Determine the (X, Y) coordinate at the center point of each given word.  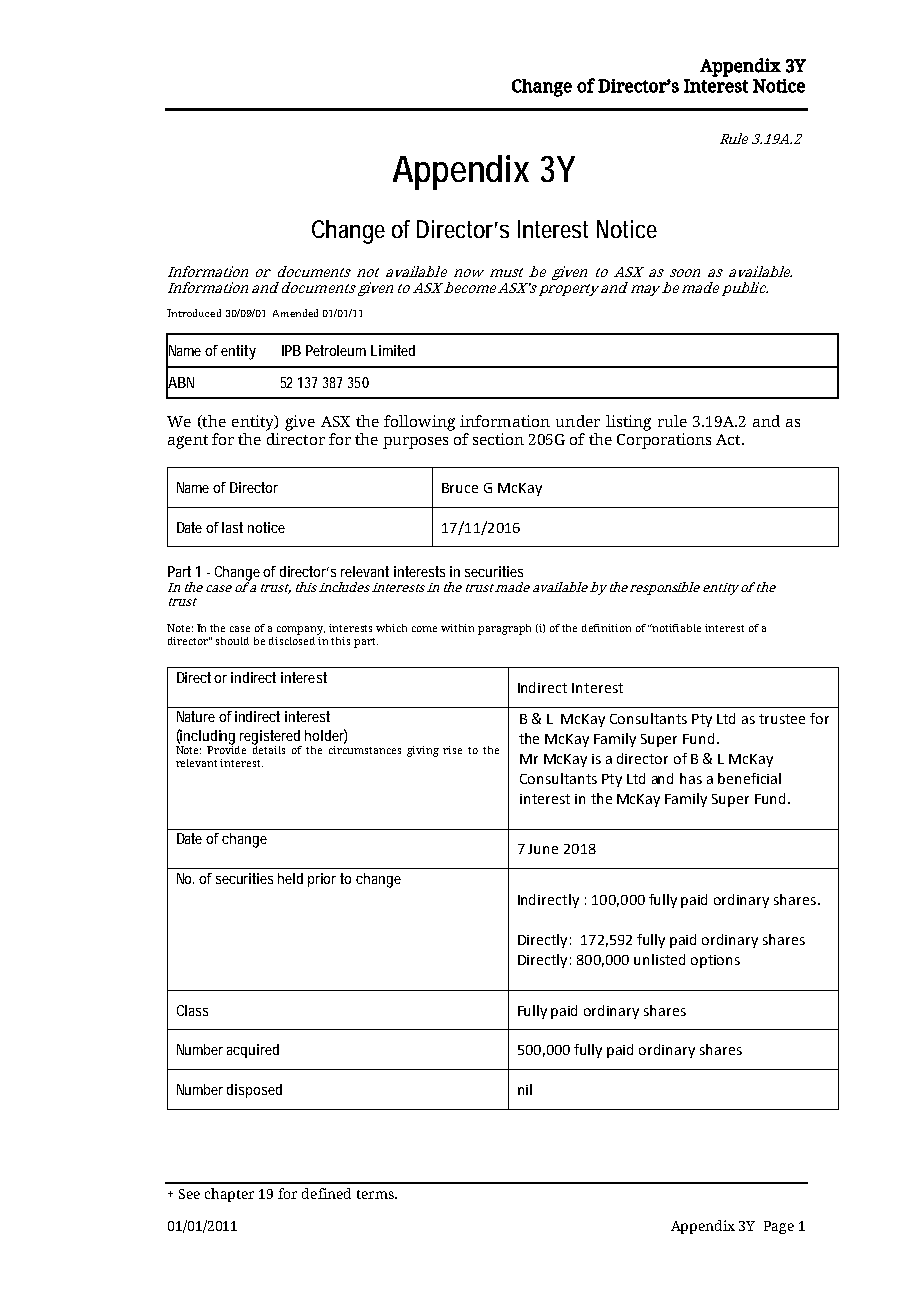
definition (606, 628)
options (715, 961)
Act (729, 439)
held (290, 878)
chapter (229, 1195)
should (232, 641)
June (543, 849)
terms (376, 1194)
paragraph (504, 629)
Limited (393, 350)
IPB (291, 350)
